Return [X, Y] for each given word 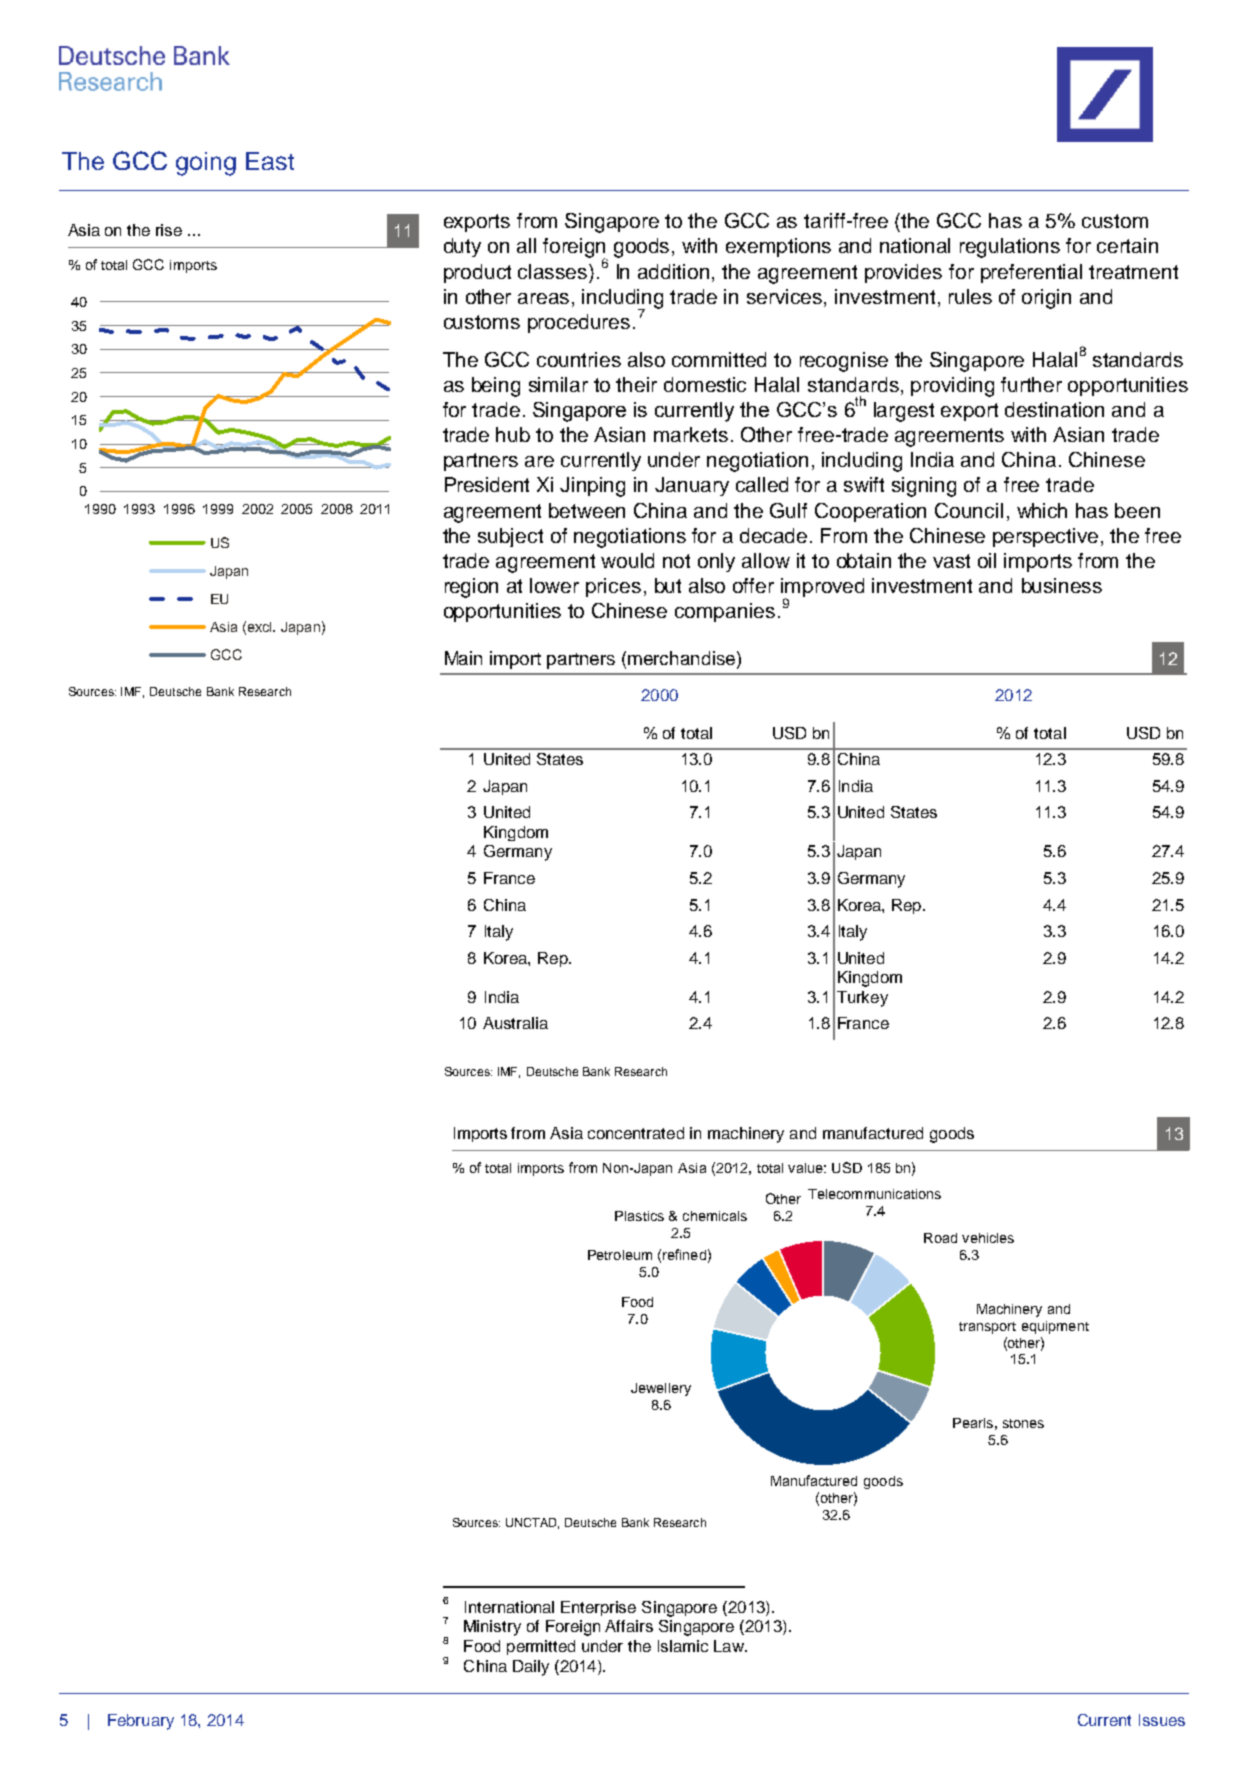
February [141, 1722]
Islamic [683, 1646]
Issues [1162, 1720]
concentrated [636, 1133]
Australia [515, 1023]
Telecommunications [874, 1194]
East [270, 161]
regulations [1010, 248]
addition [673, 271]
